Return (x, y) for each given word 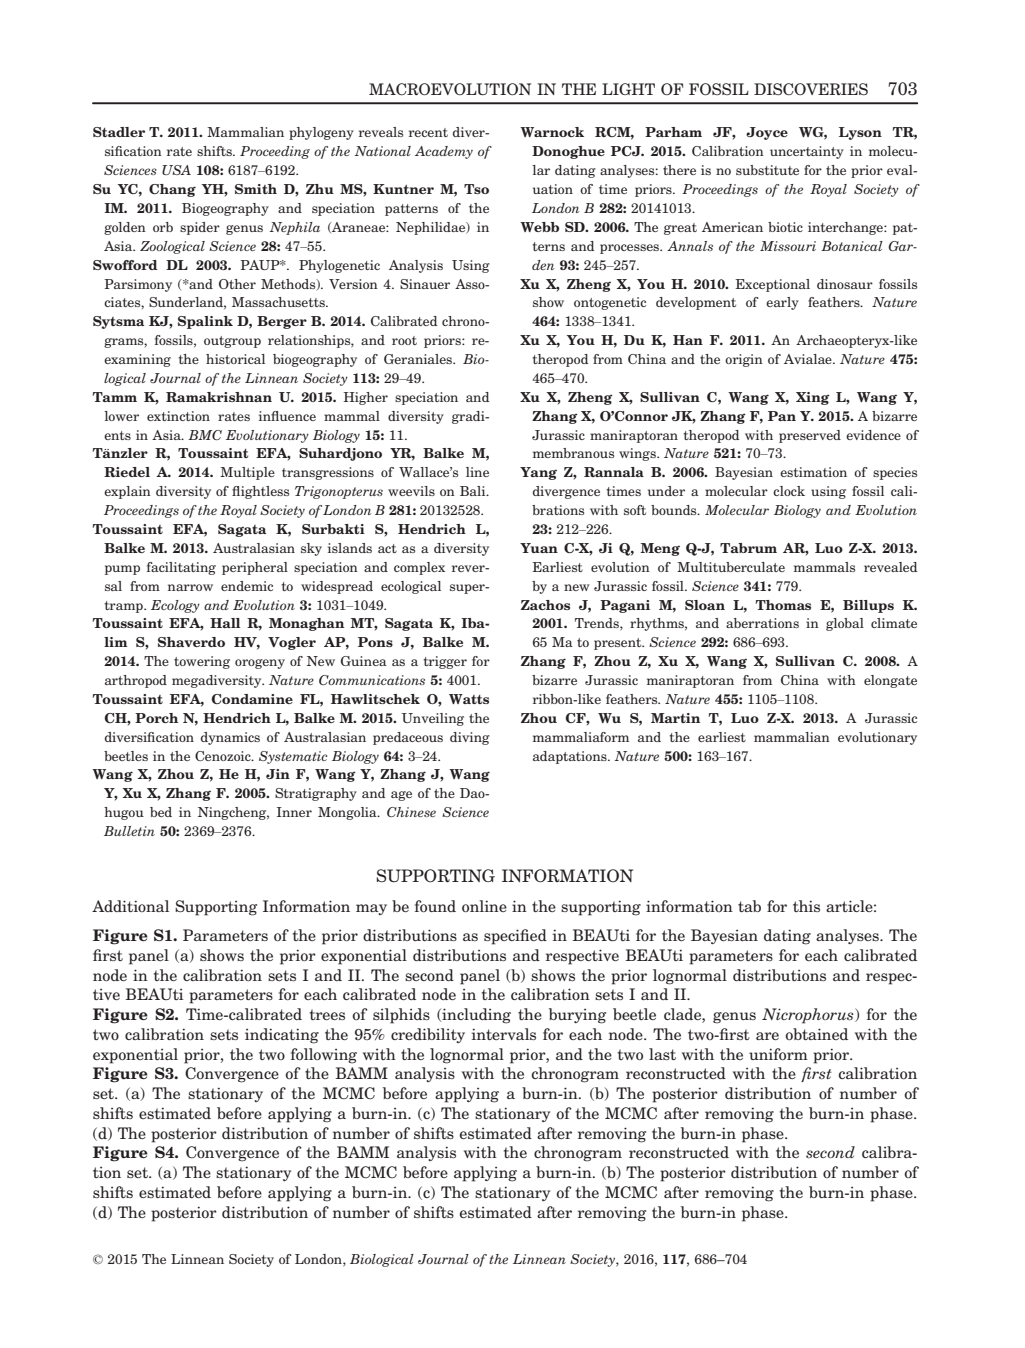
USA (176, 170)
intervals (504, 1034)
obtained (816, 1034)
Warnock (552, 132)
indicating (282, 1036)
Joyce (767, 133)
